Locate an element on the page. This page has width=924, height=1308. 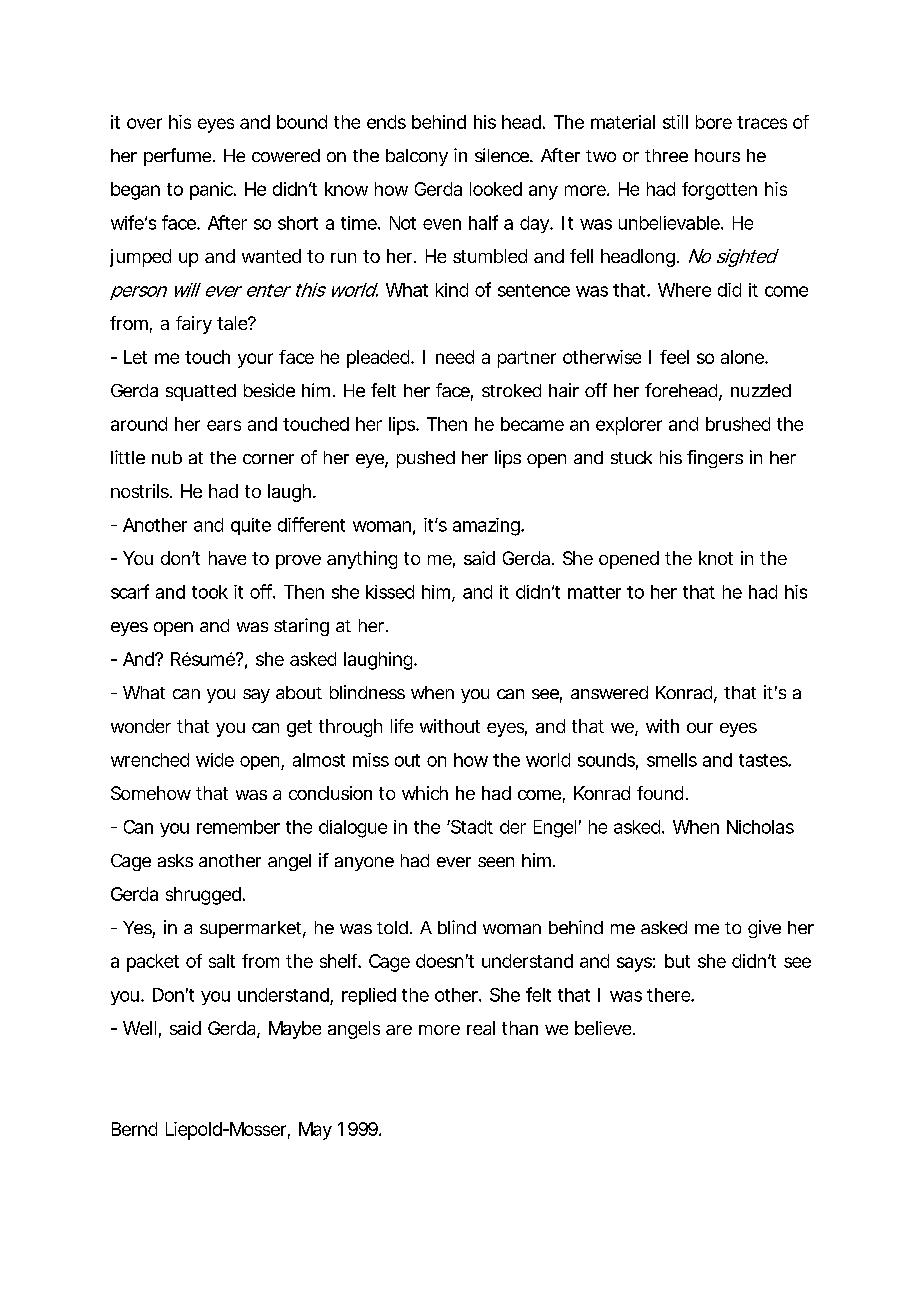
silence is located at coordinates (503, 155).
